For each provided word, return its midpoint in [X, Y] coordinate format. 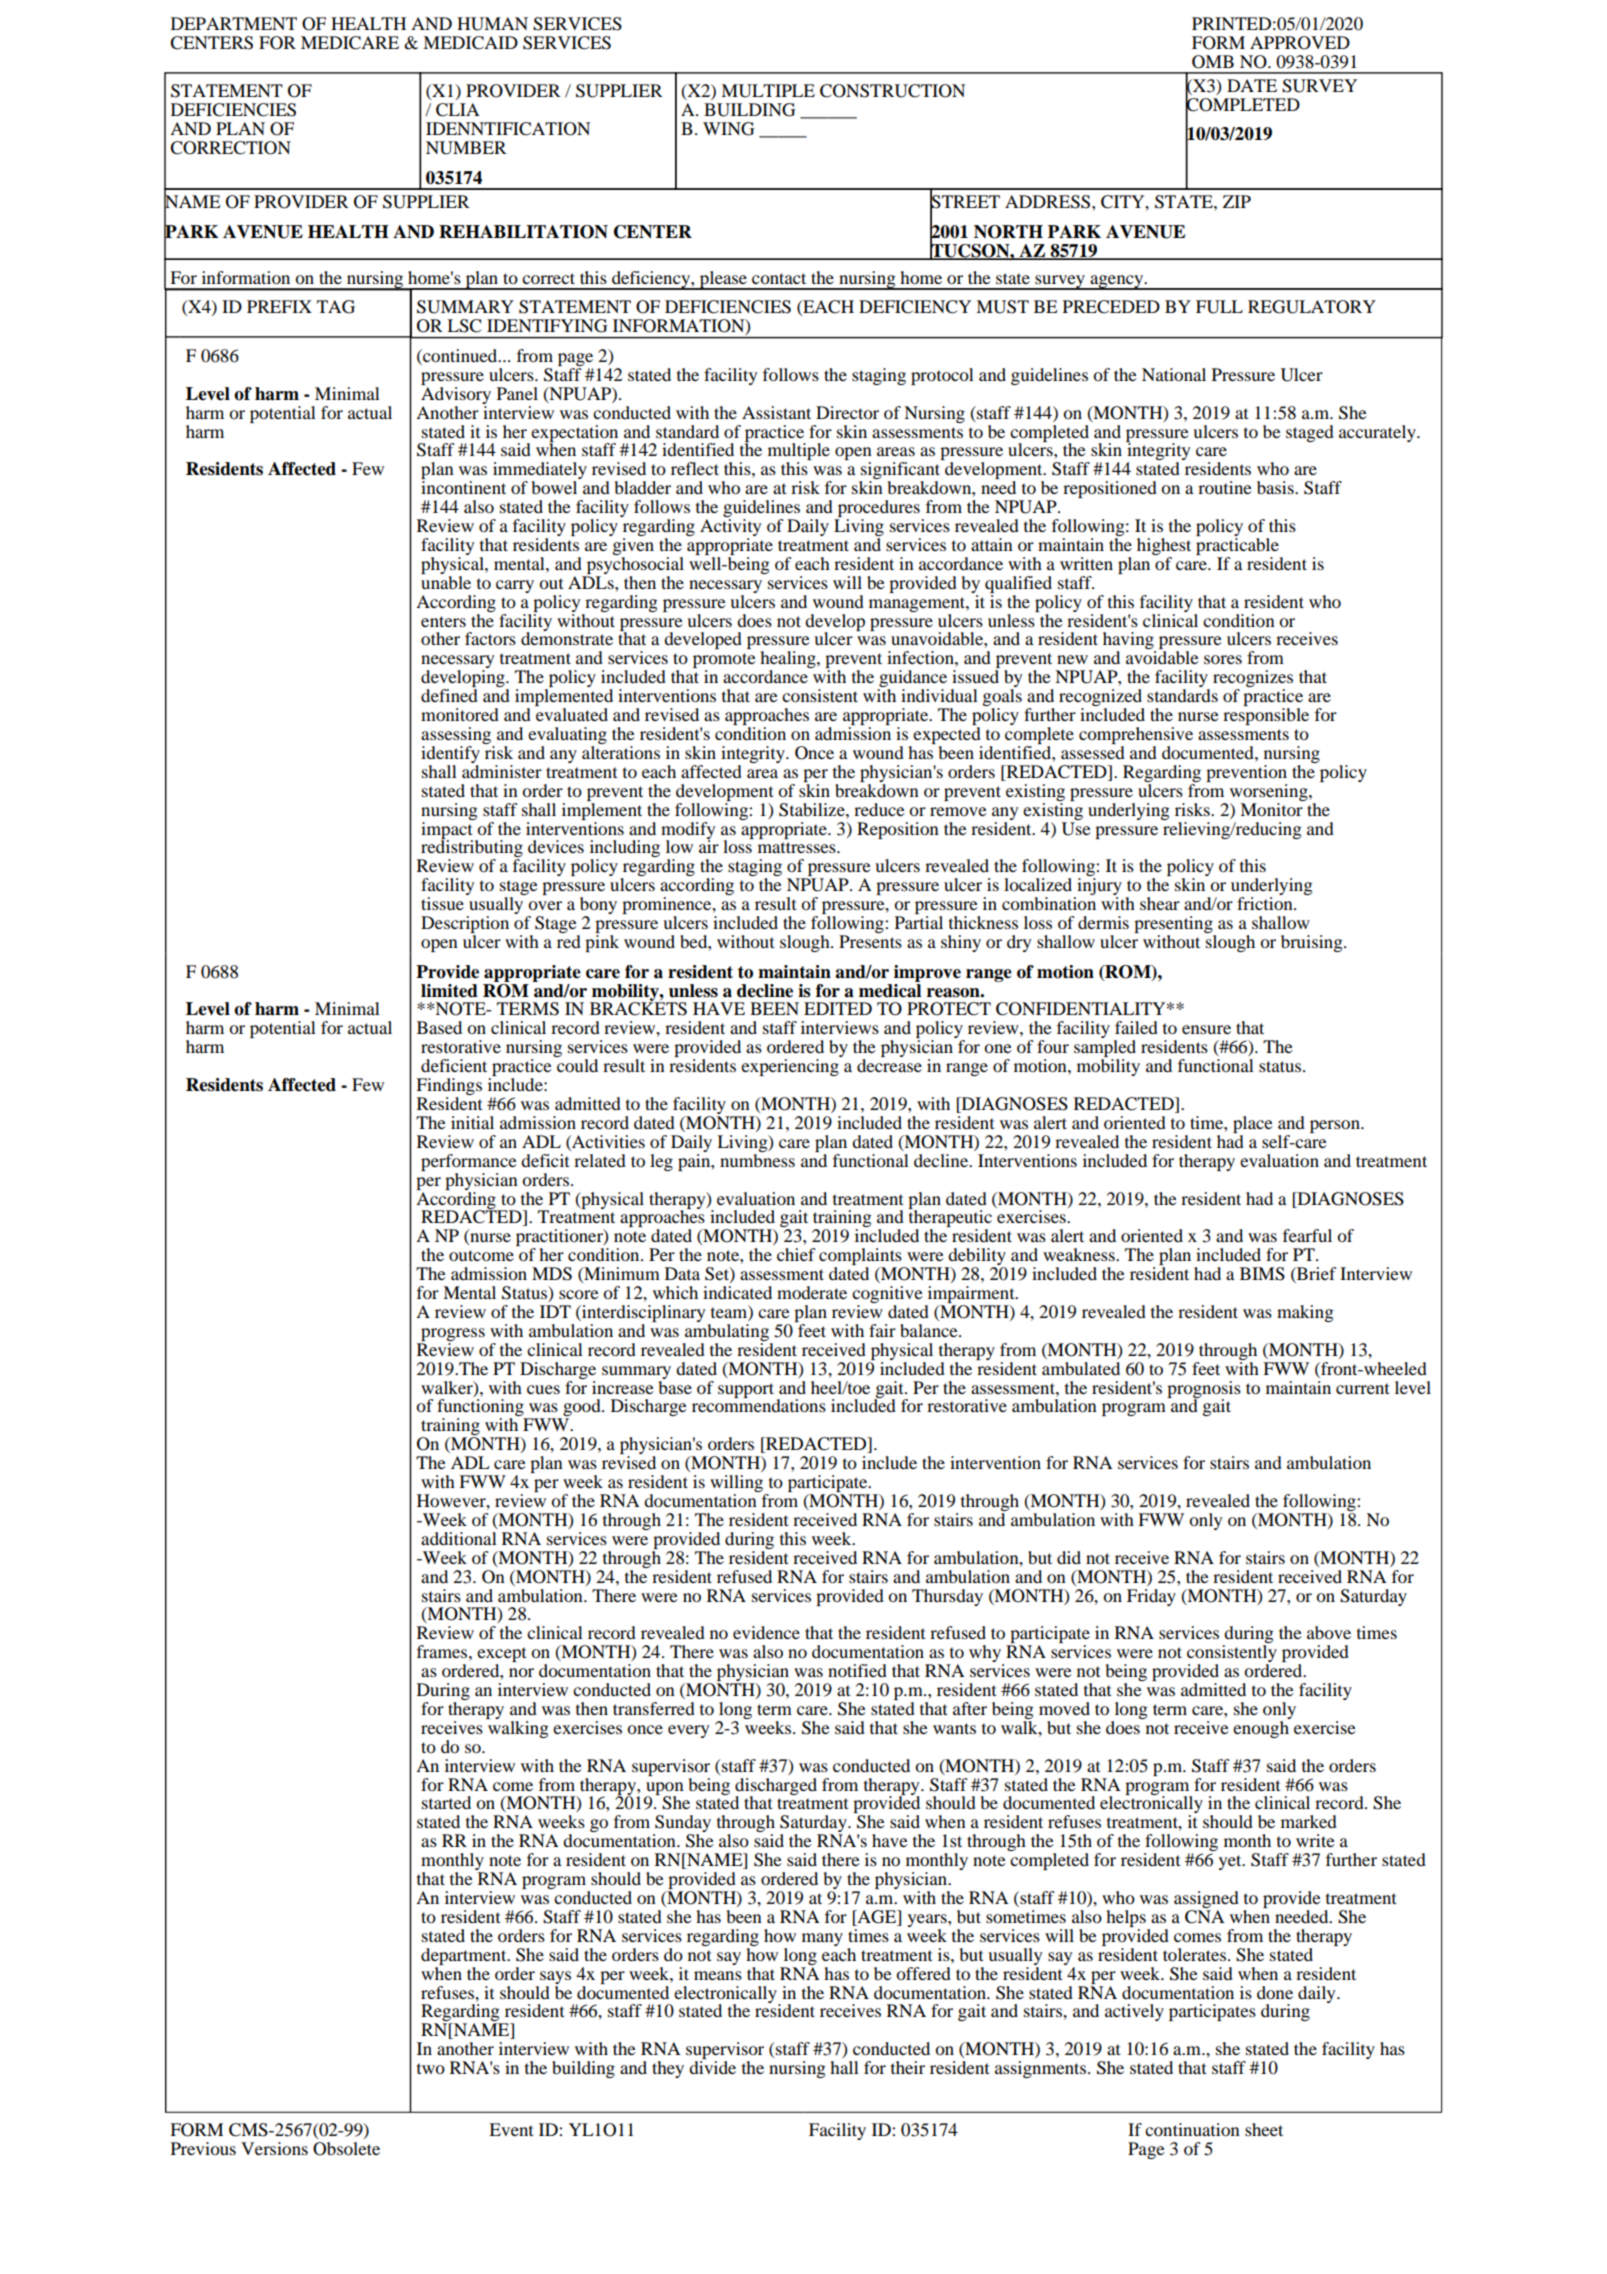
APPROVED [1300, 43]
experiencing [790, 1067]
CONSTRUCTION [892, 91]
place [1253, 1124]
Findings [449, 1088]
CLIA [458, 110]
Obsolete [346, 2149]
